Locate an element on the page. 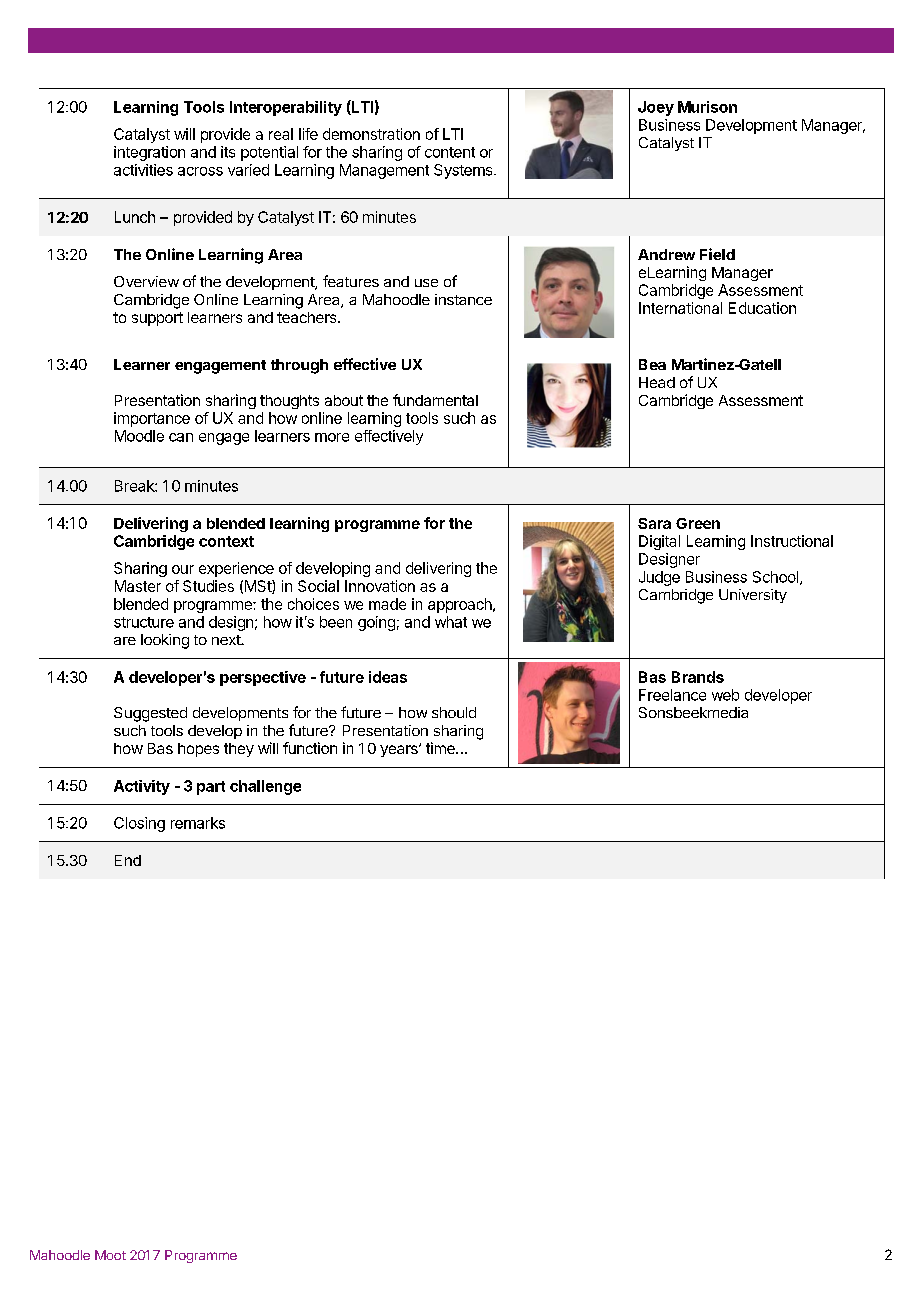  fundamental is located at coordinates (435, 400).
